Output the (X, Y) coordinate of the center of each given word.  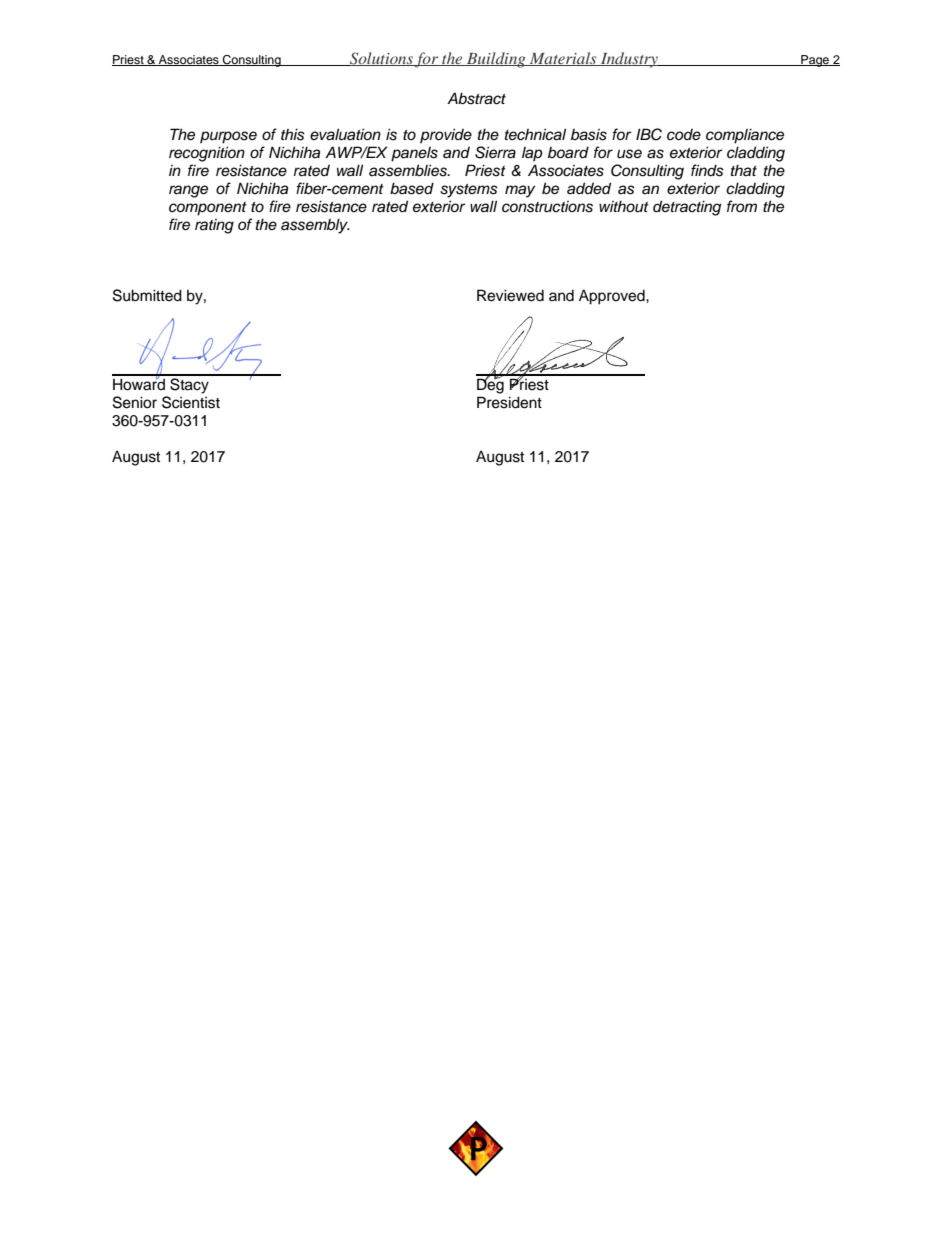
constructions (547, 207)
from (742, 206)
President (509, 402)
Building (496, 60)
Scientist (191, 402)
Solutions (381, 59)
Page (815, 61)
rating (214, 226)
